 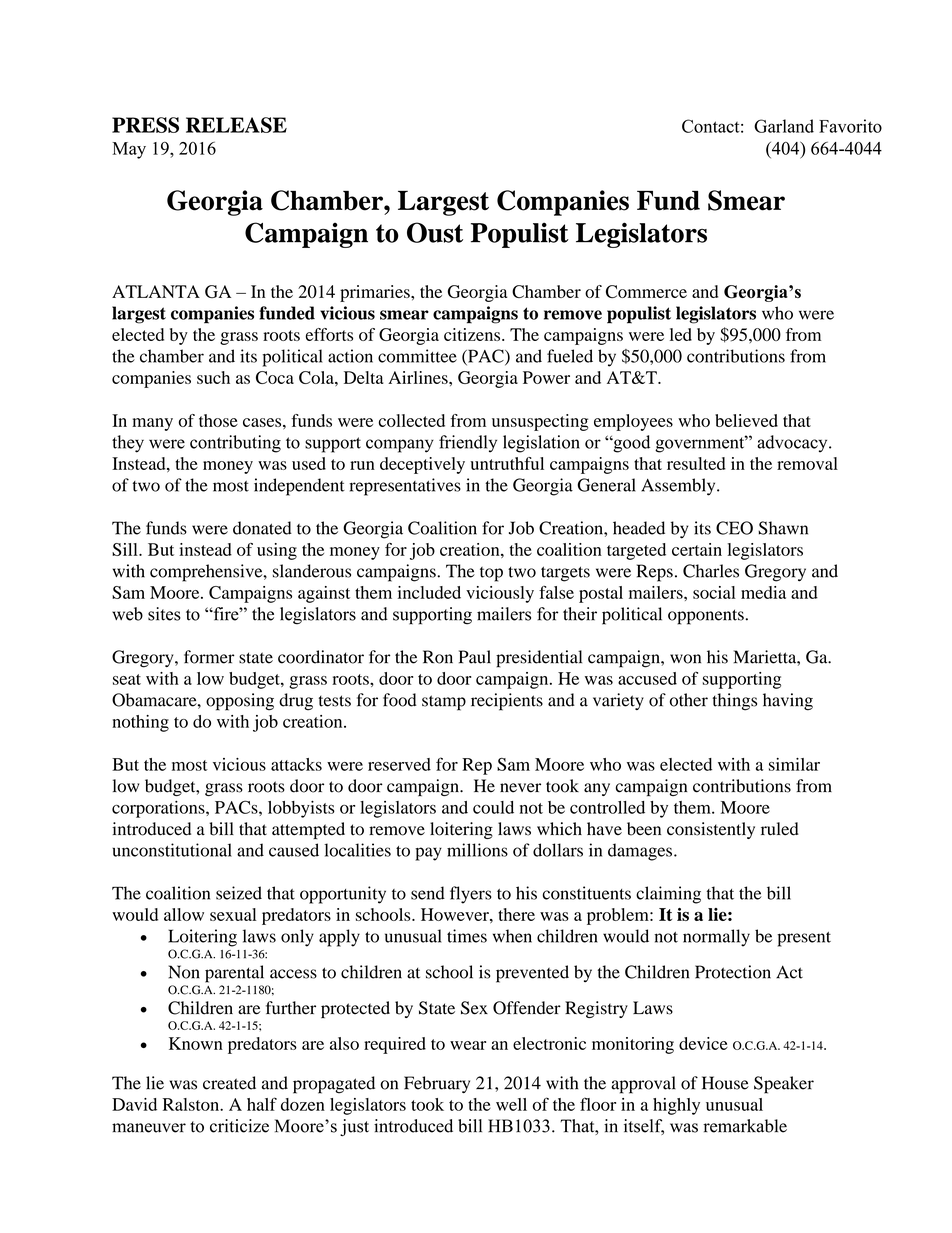 I want to click on resulted, so click(x=696, y=463).
